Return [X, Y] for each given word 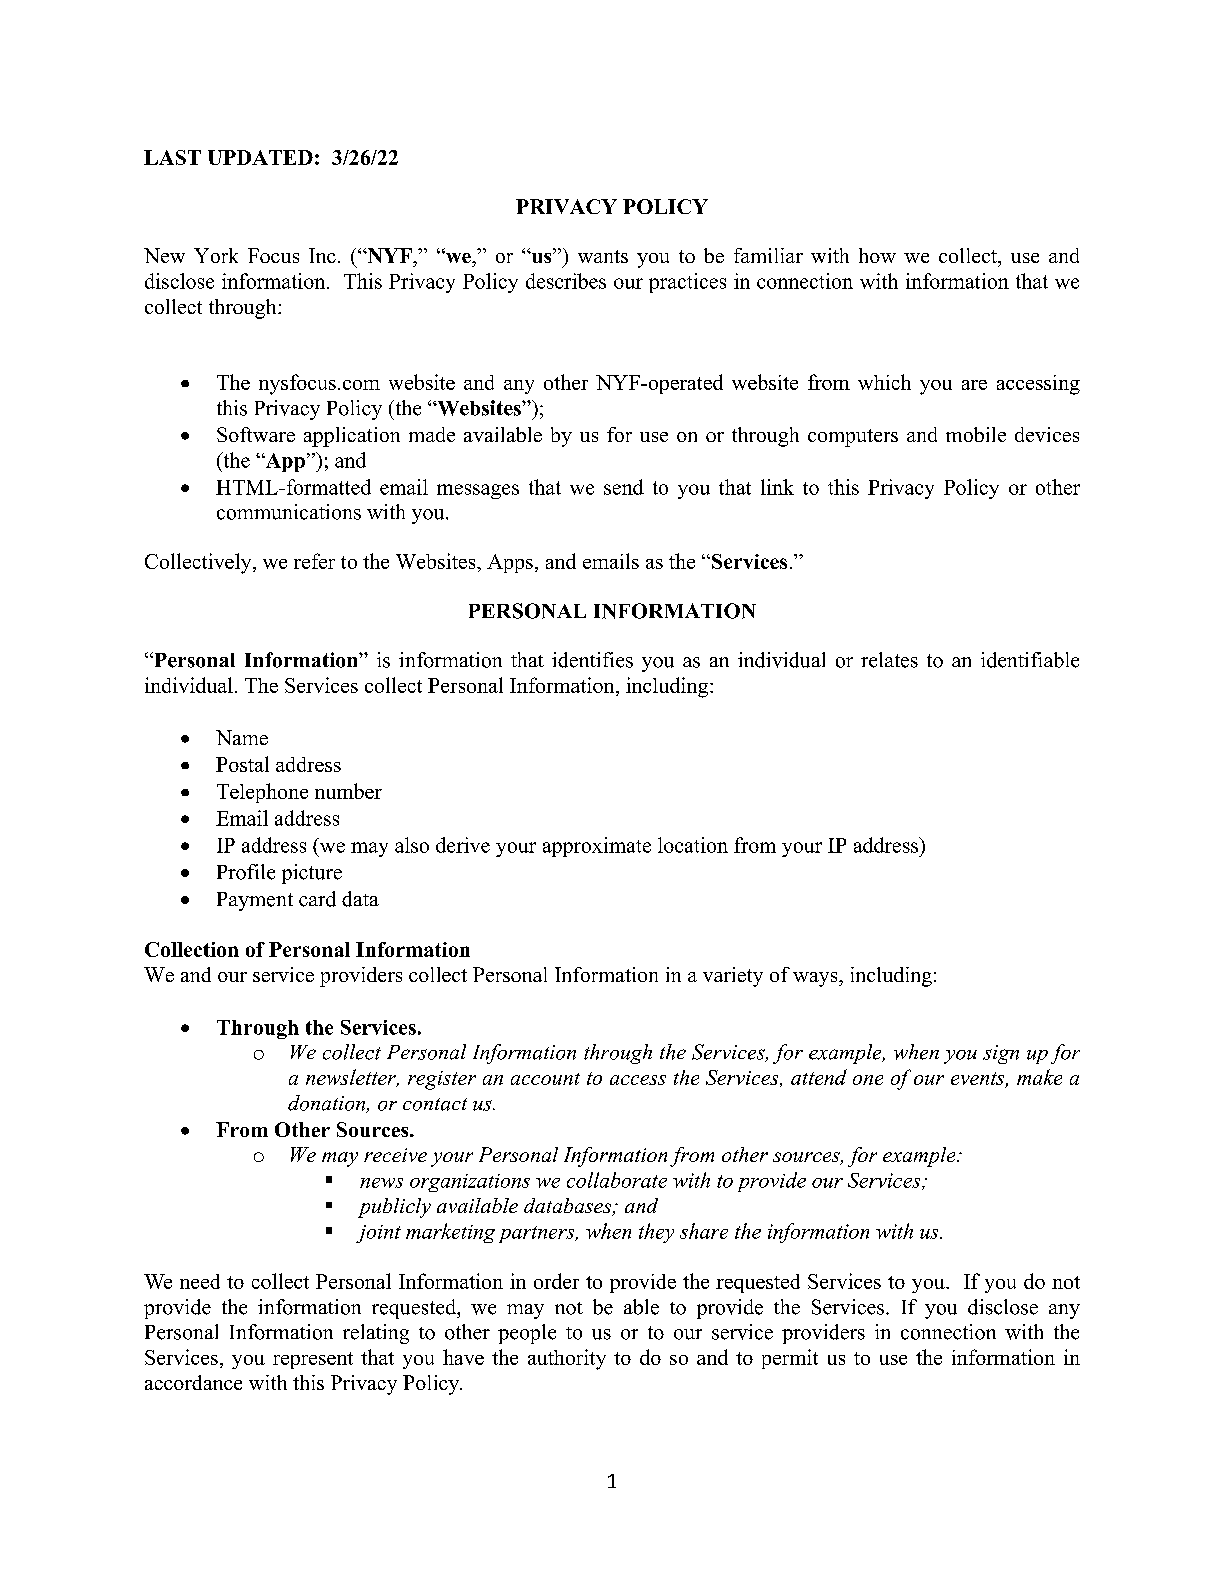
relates [889, 660]
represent [313, 1360]
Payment [255, 901]
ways [816, 979]
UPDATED [260, 157]
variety [733, 977]
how [877, 255]
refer [314, 561]
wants [603, 256]
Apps [510, 563]
